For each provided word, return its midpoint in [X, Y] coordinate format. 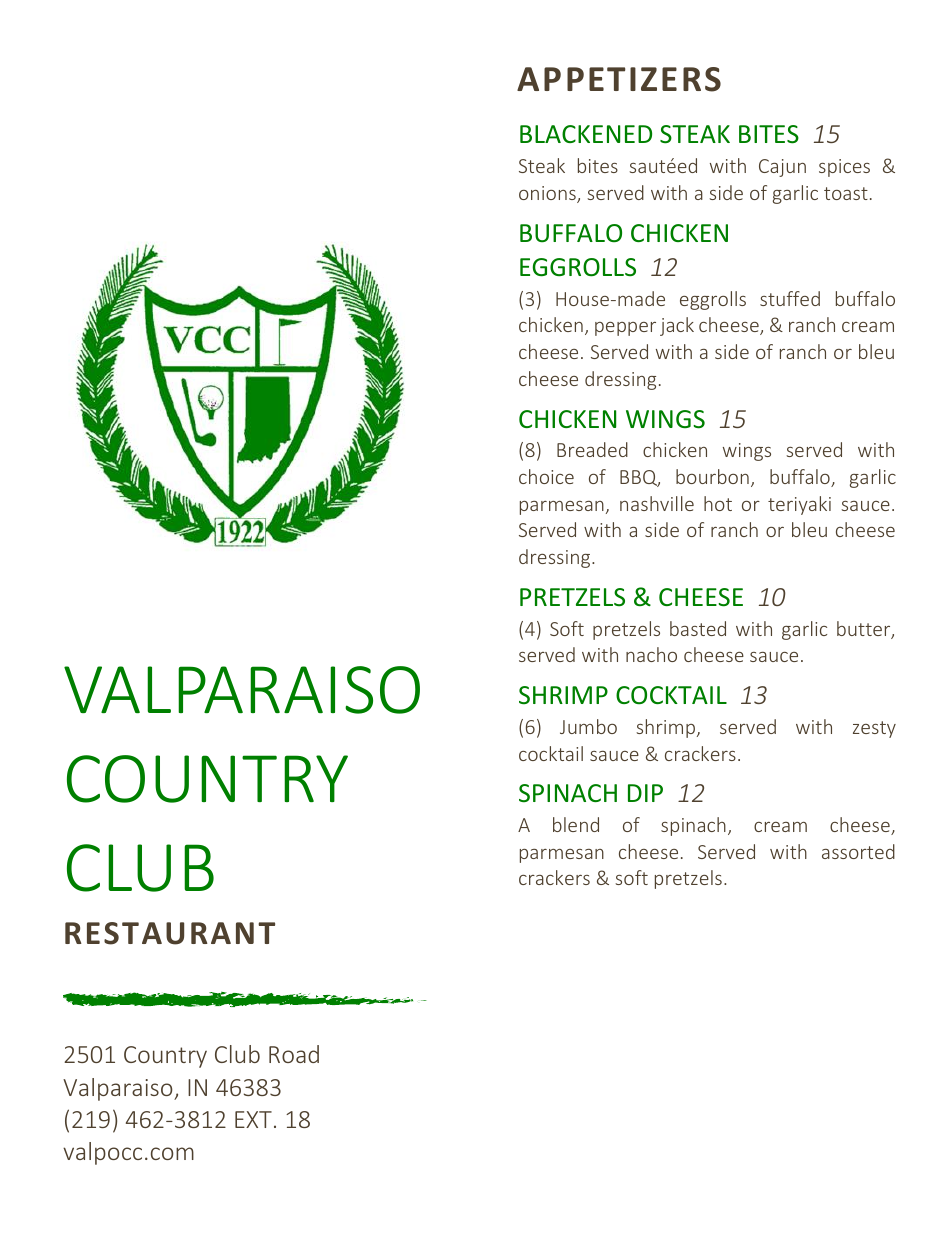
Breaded [592, 449]
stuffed [790, 298]
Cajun [782, 168]
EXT [253, 1119]
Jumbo [588, 726]
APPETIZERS [619, 79]
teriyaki [799, 505]
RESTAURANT [170, 933]
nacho [651, 654]
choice [546, 476]
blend [576, 824]
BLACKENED [586, 134]
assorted [858, 851]
